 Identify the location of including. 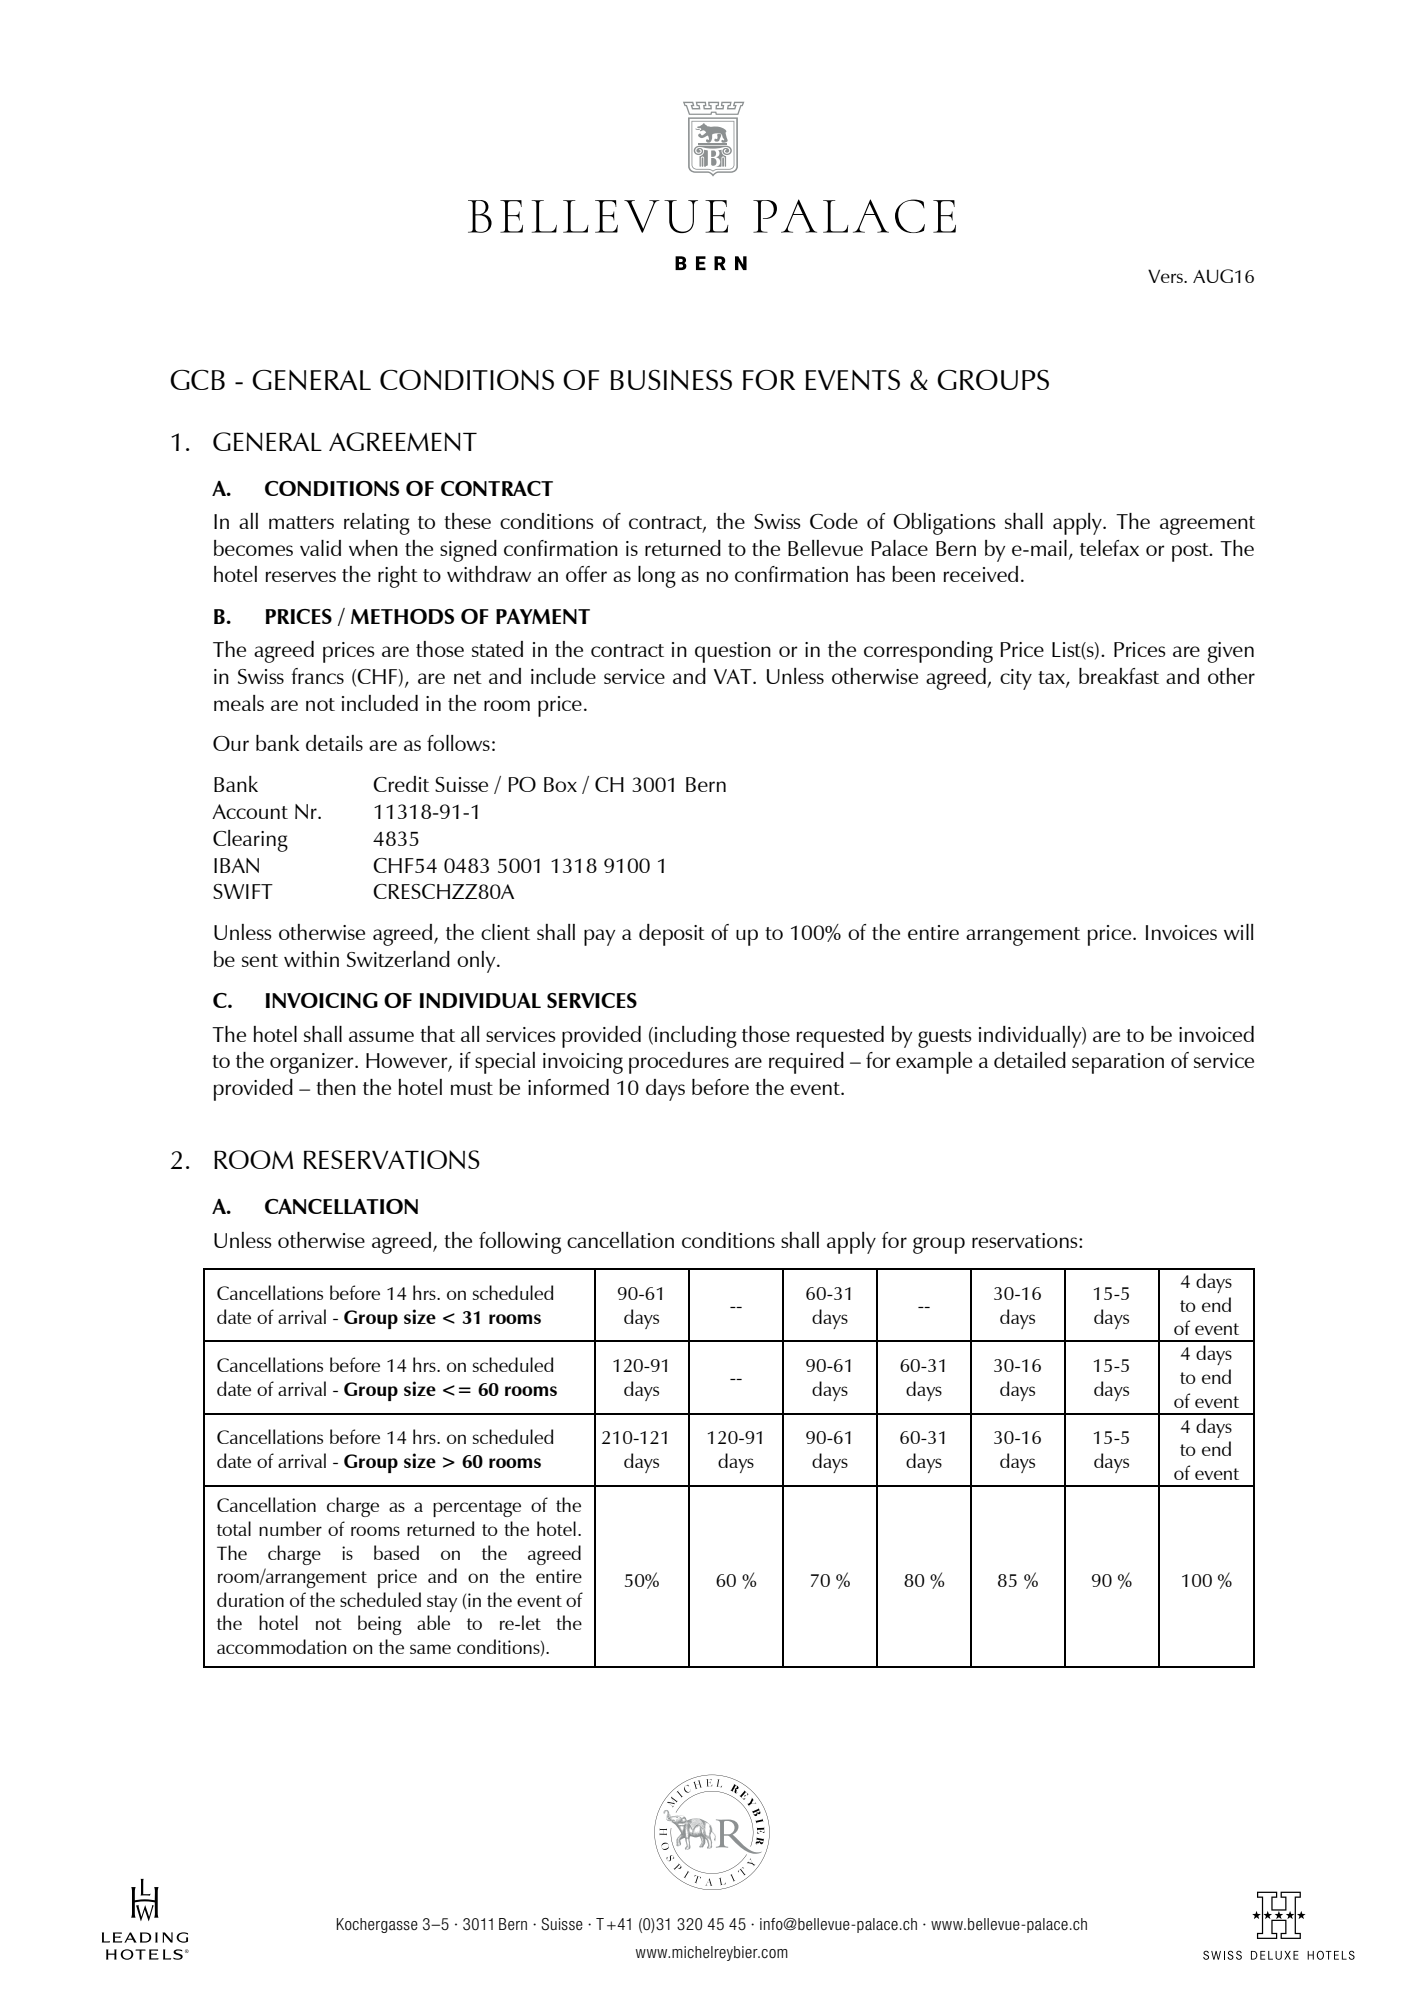
(696, 1037).
